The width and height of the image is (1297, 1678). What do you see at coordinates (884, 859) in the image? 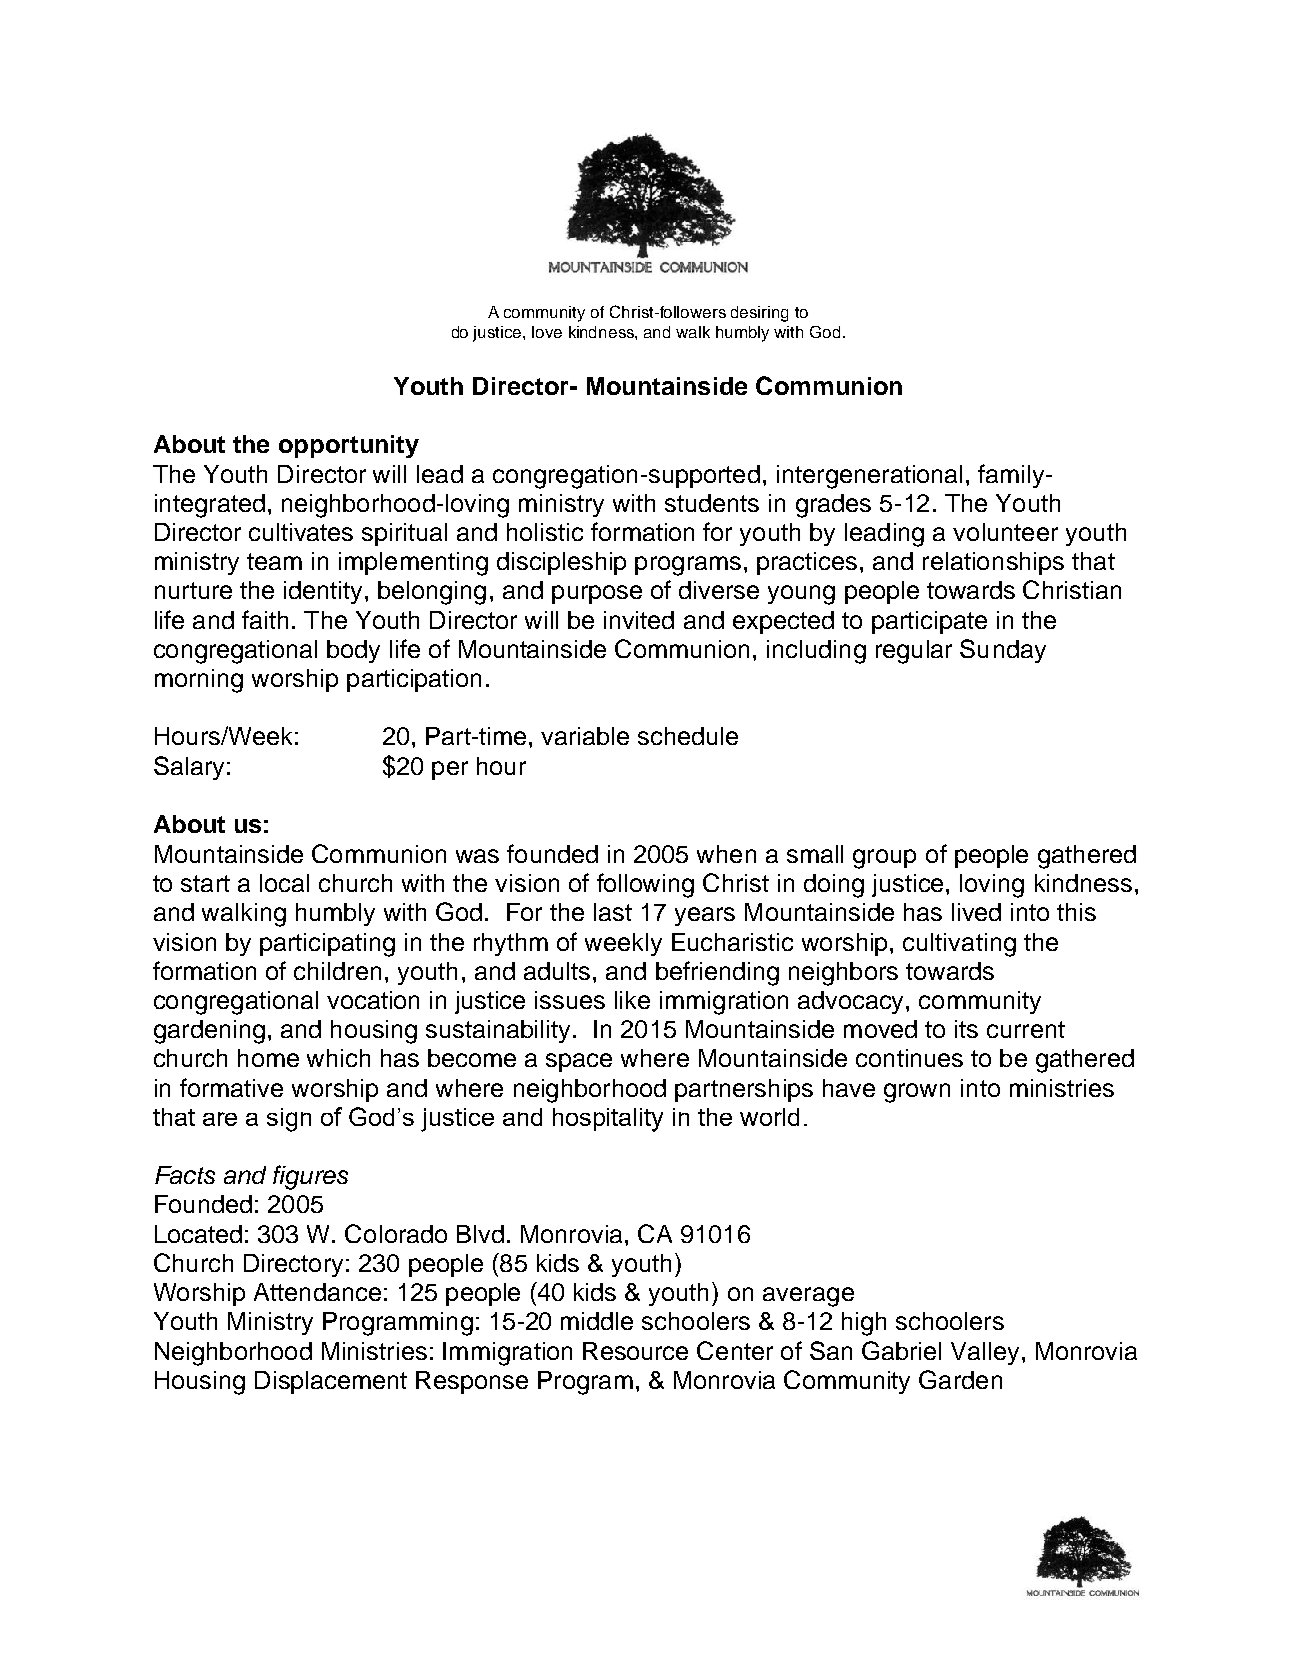
I see `group` at bounding box center [884, 859].
